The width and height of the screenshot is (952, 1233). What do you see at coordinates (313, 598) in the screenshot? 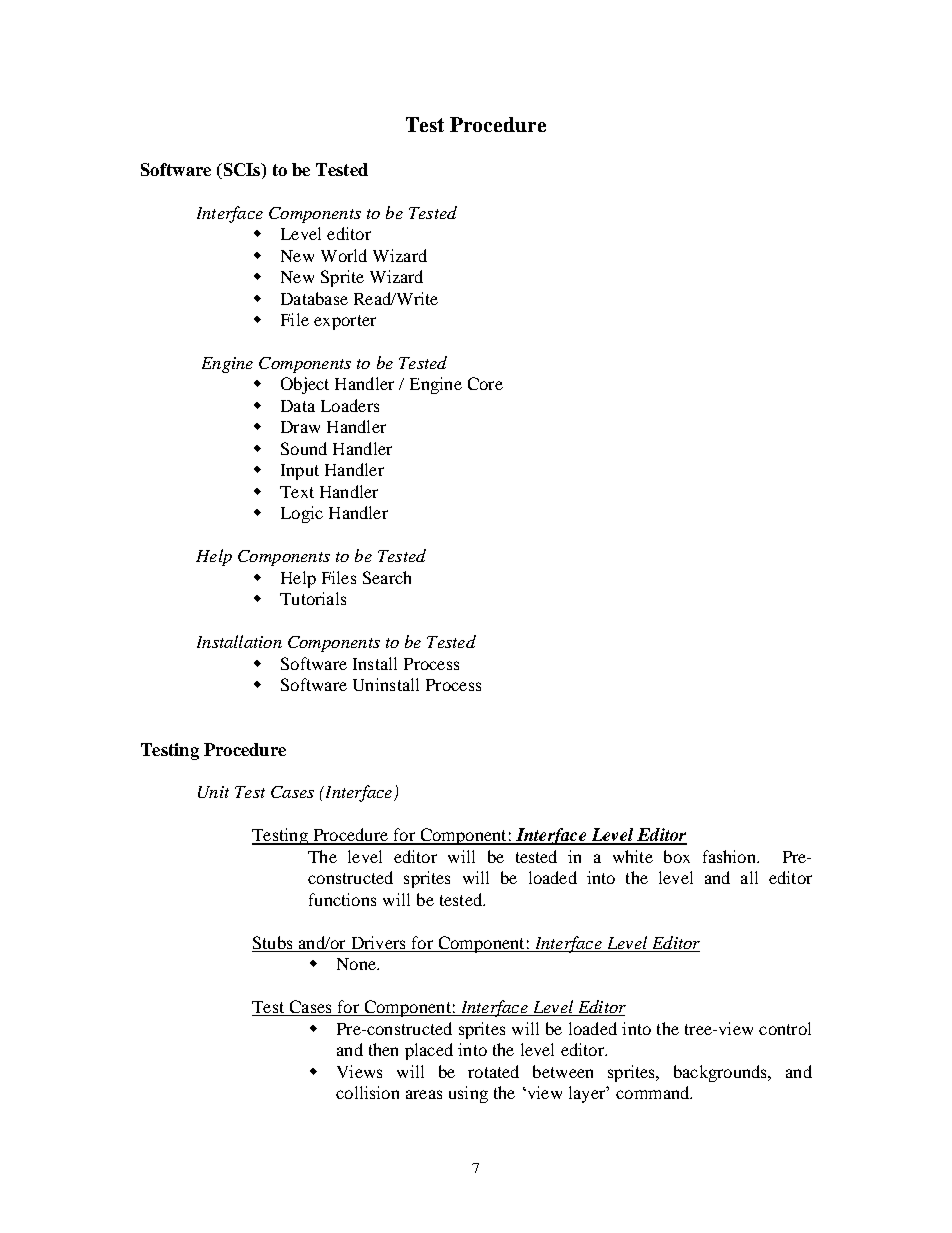
I see `Tutorials` at bounding box center [313, 598].
